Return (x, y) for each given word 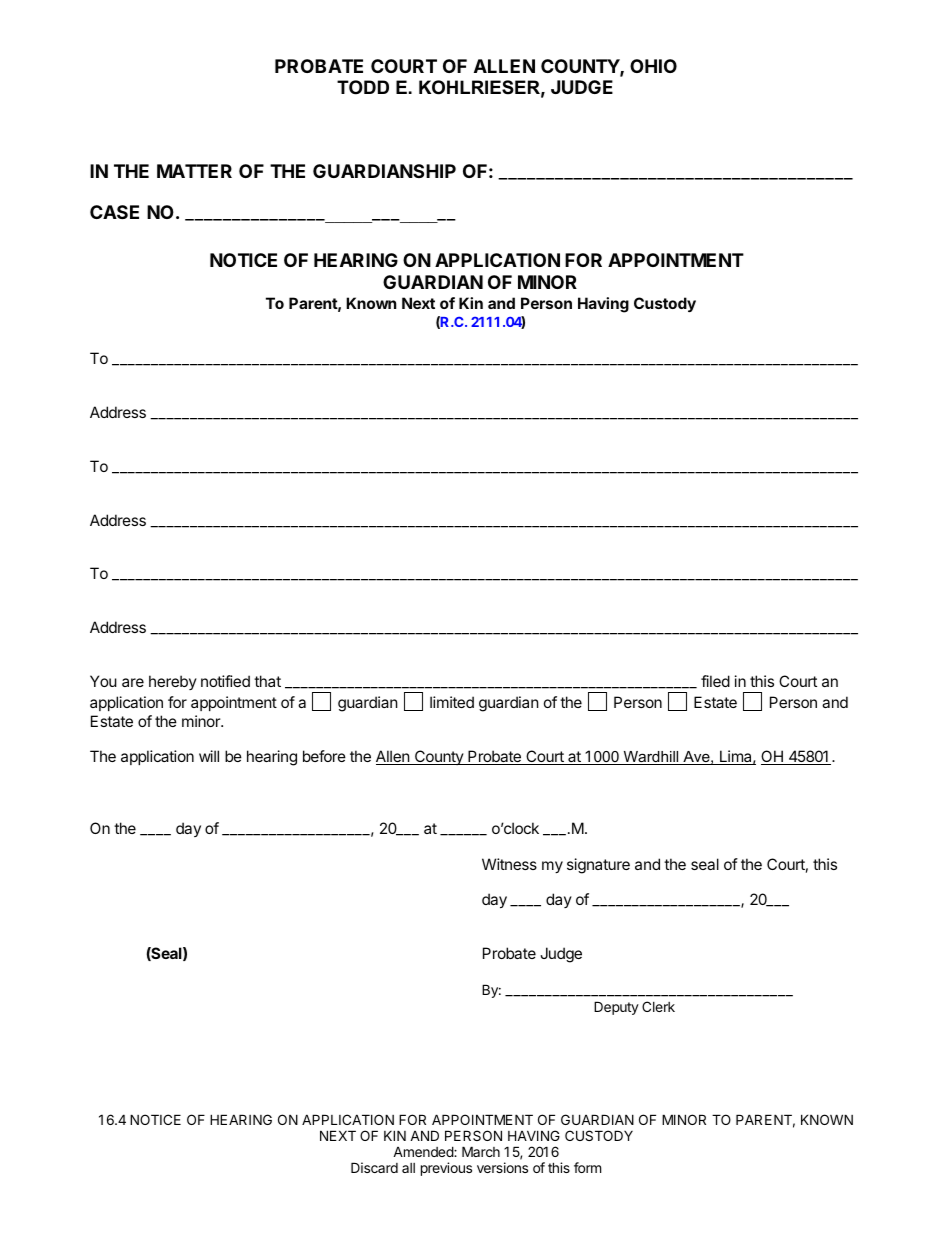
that (267, 681)
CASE (114, 212)
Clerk (658, 1006)
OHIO (653, 66)
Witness (509, 864)
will (209, 756)
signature (598, 866)
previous (446, 1169)
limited (452, 702)
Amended (424, 1151)
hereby (173, 682)
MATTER (194, 171)
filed (715, 681)
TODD (363, 87)
